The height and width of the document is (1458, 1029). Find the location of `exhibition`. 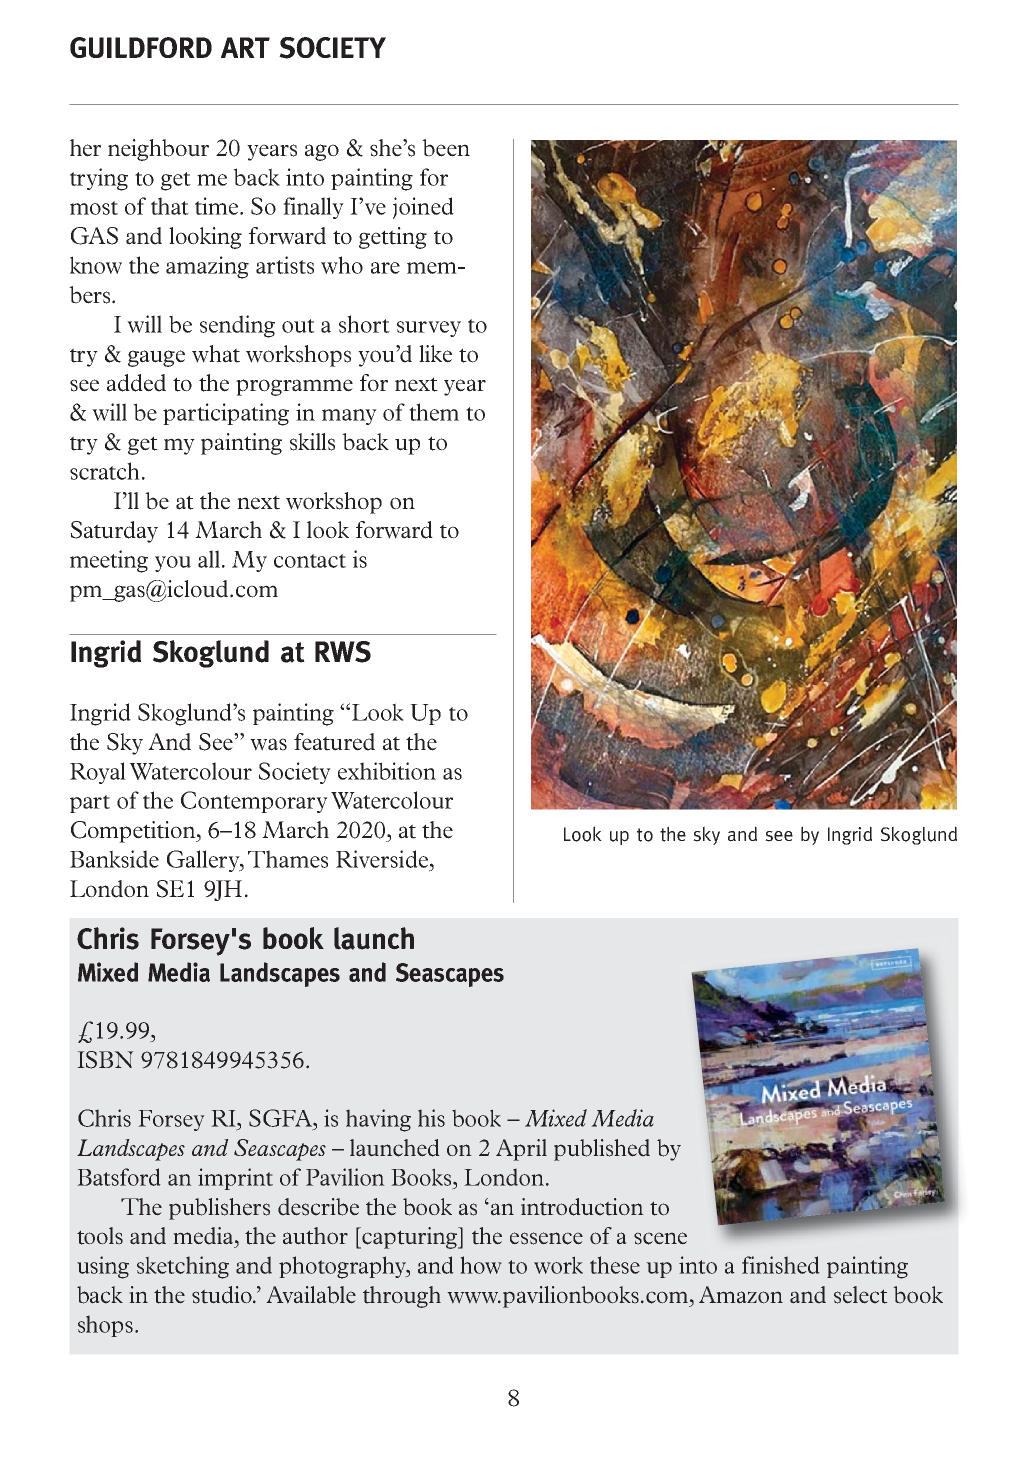

exhibition is located at coordinates (387, 771).
